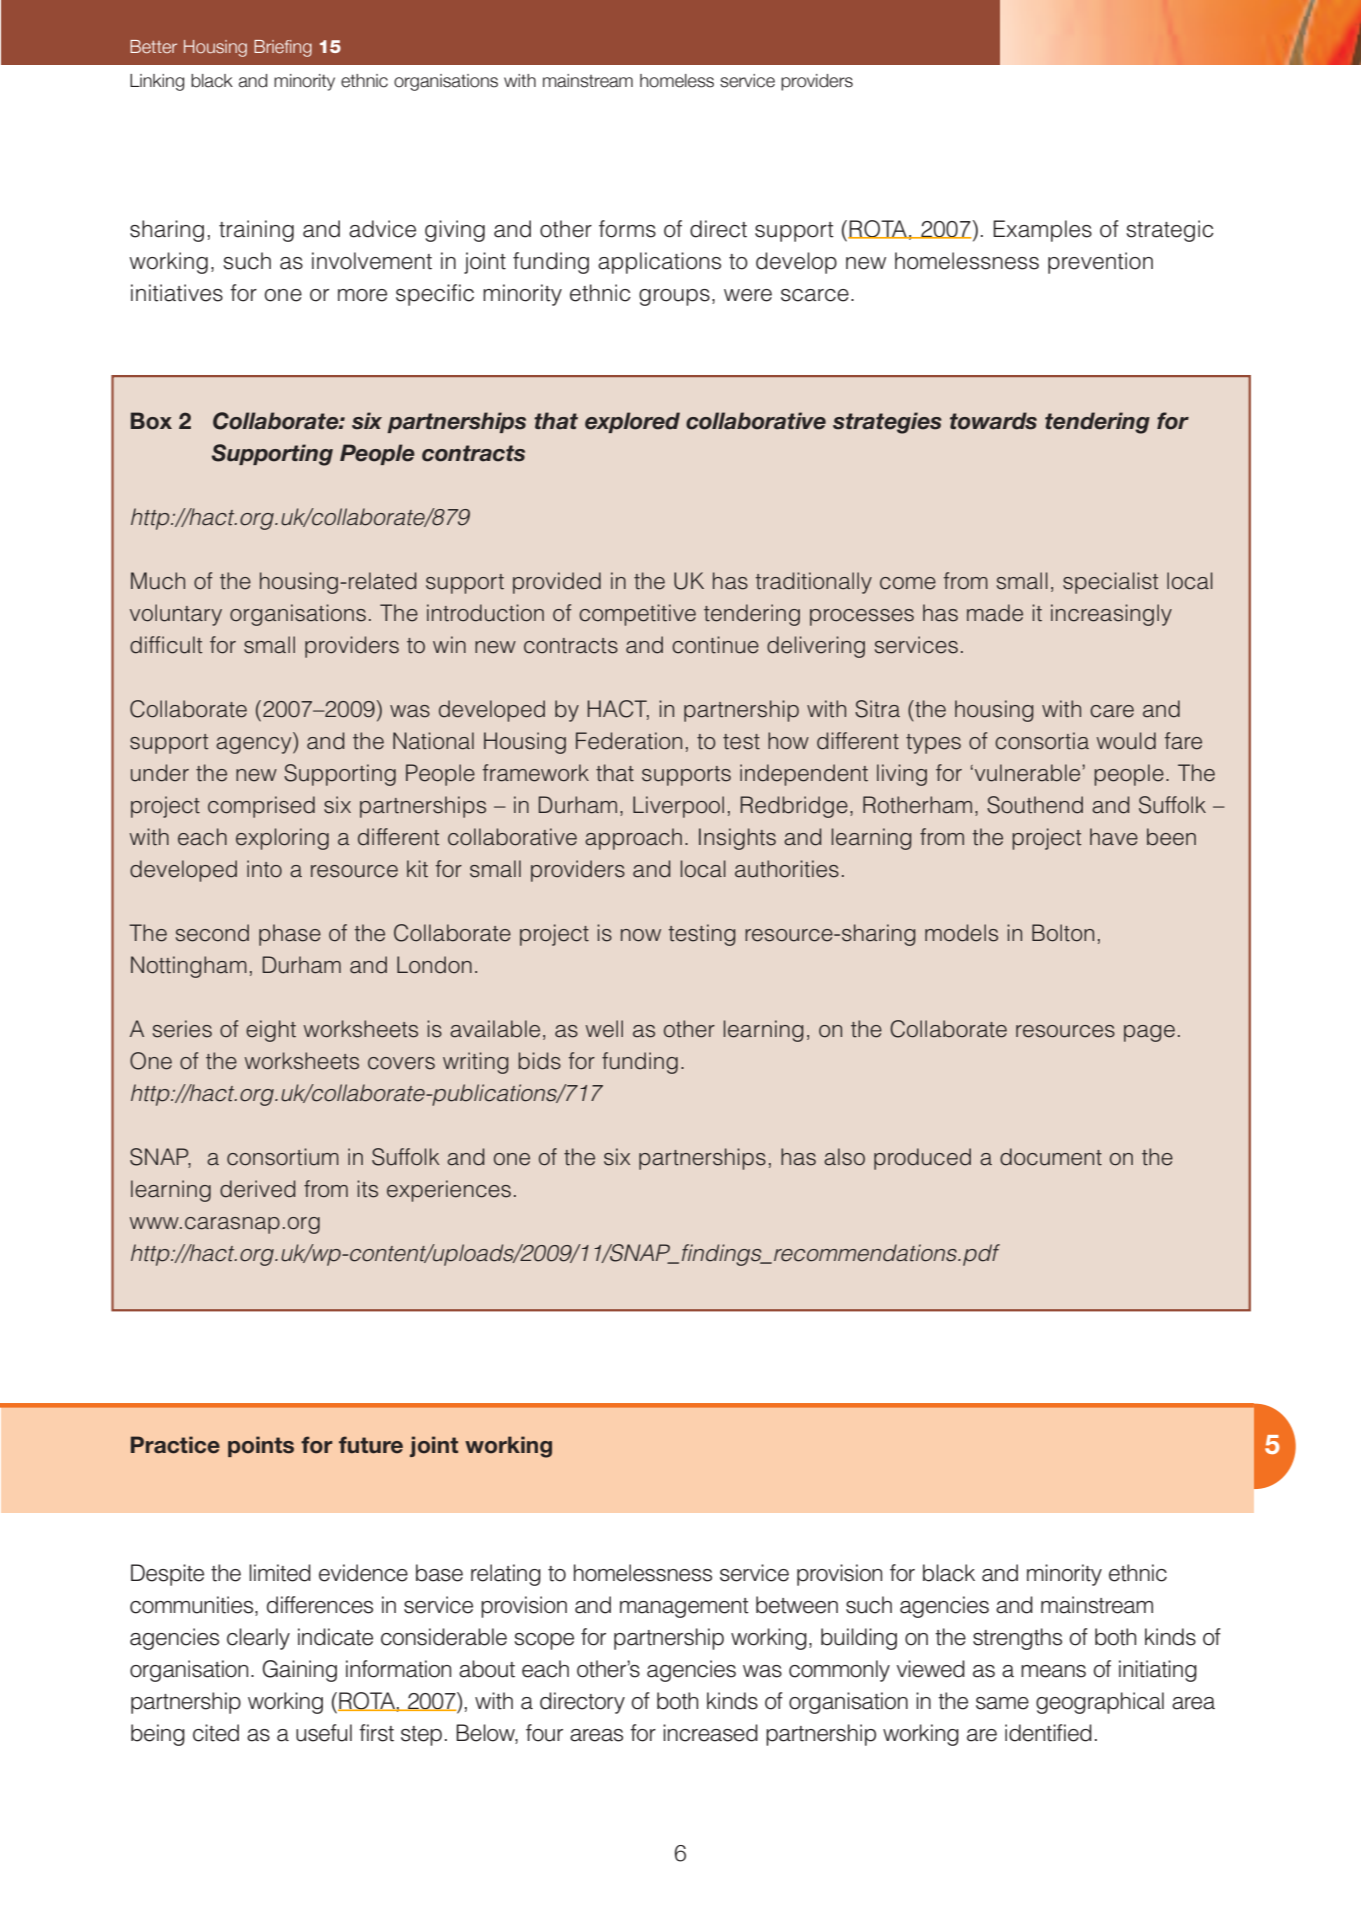 Image resolution: width=1361 pixels, height=1925 pixels. What do you see at coordinates (283, 48) in the screenshot?
I see `Briefing` at bounding box center [283, 48].
